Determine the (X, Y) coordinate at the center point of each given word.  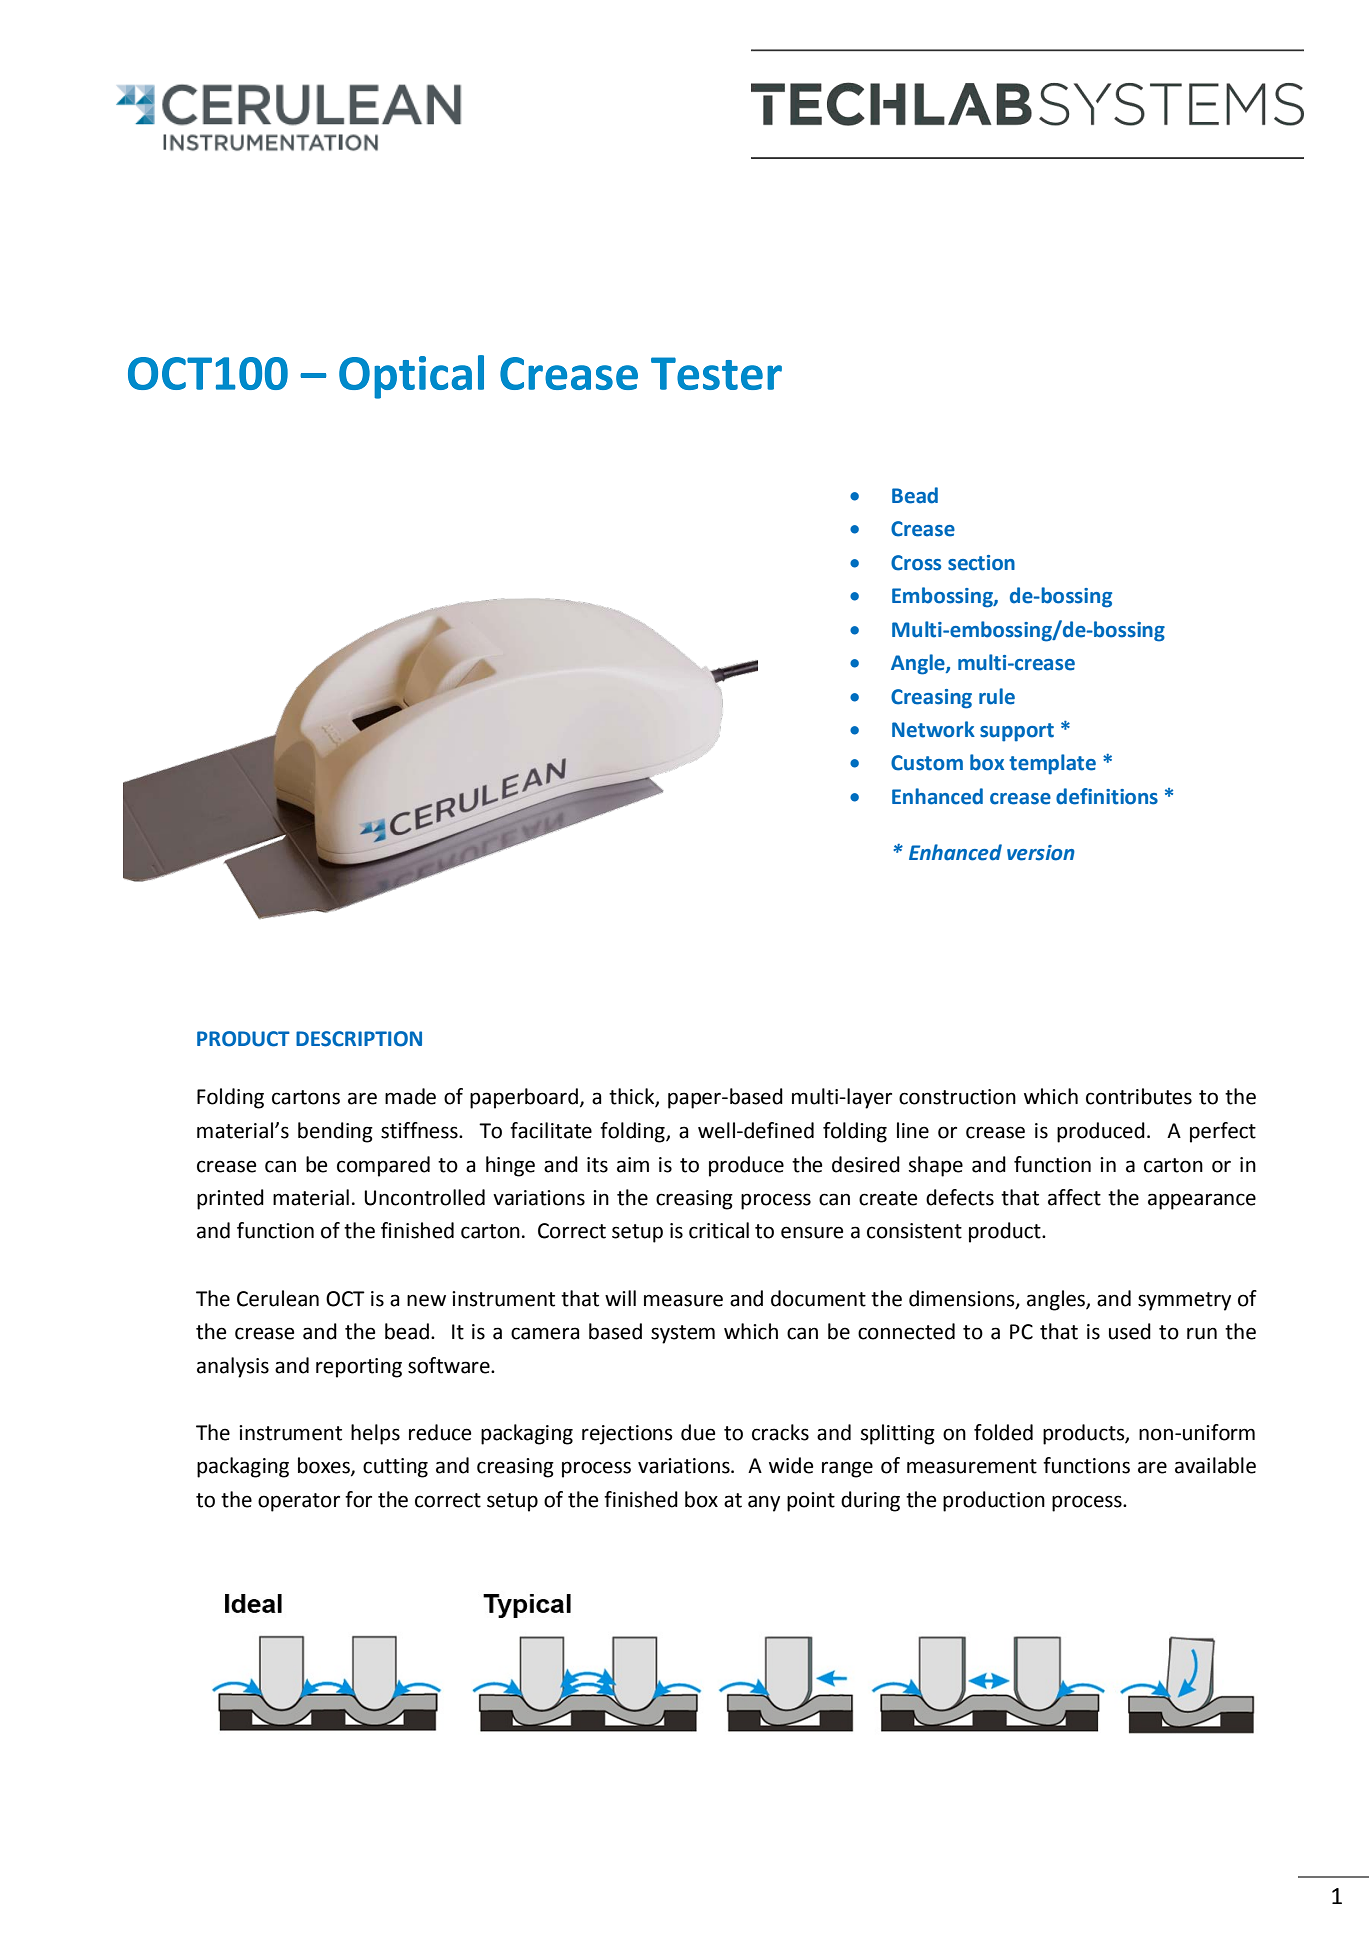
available (1215, 1465)
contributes (1139, 1096)
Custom (927, 763)
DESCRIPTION (359, 1039)
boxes (325, 1466)
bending (335, 1132)
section (981, 563)
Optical (411, 377)
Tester (716, 373)
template (1052, 764)
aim (633, 1165)
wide (791, 1465)
